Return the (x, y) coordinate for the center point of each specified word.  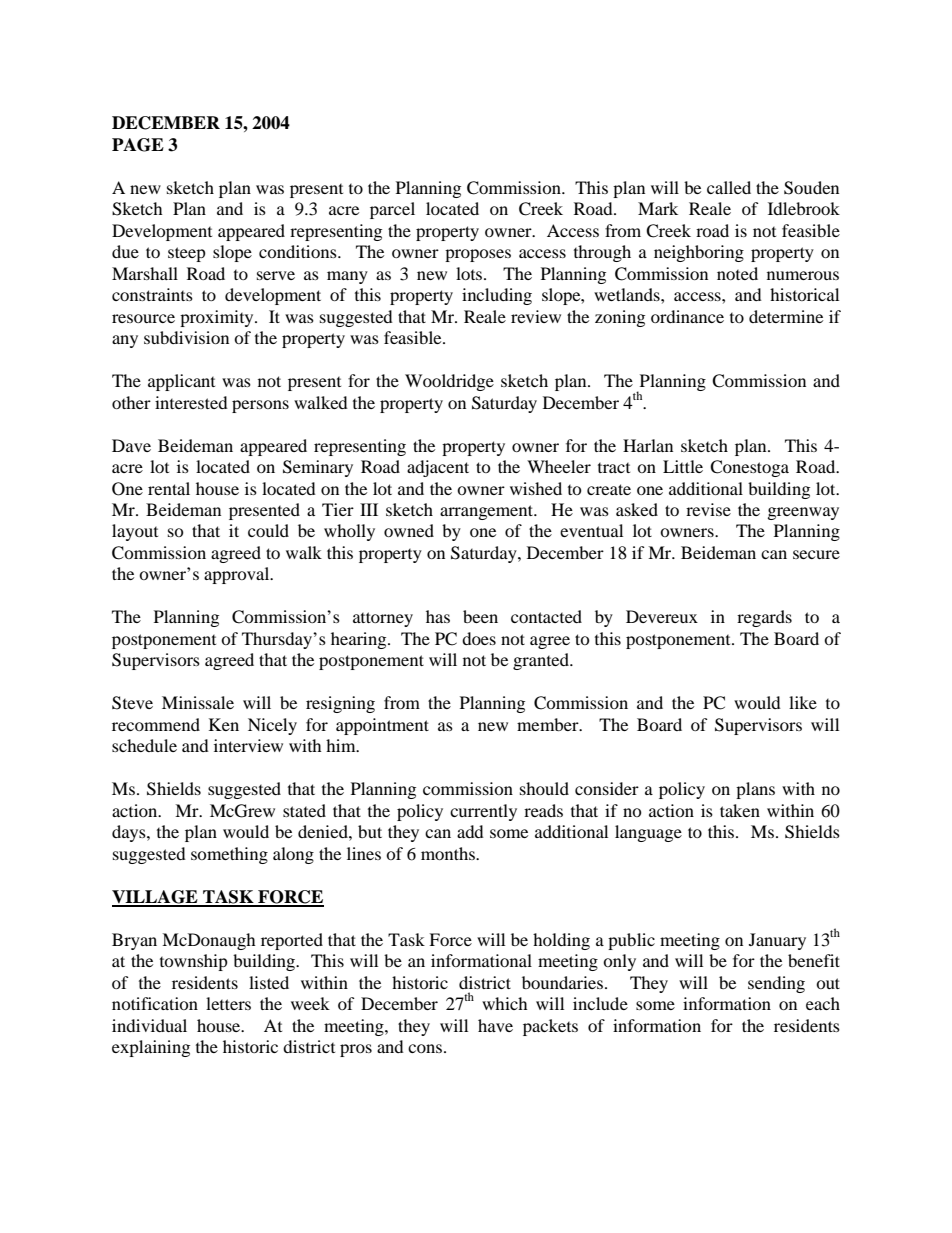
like (803, 702)
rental (169, 488)
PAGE (138, 145)
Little (683, 466)
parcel (392, 210)
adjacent (438, 468)
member (549, 724)
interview (248, 745)
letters (228, 1003)
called (729, 187)
